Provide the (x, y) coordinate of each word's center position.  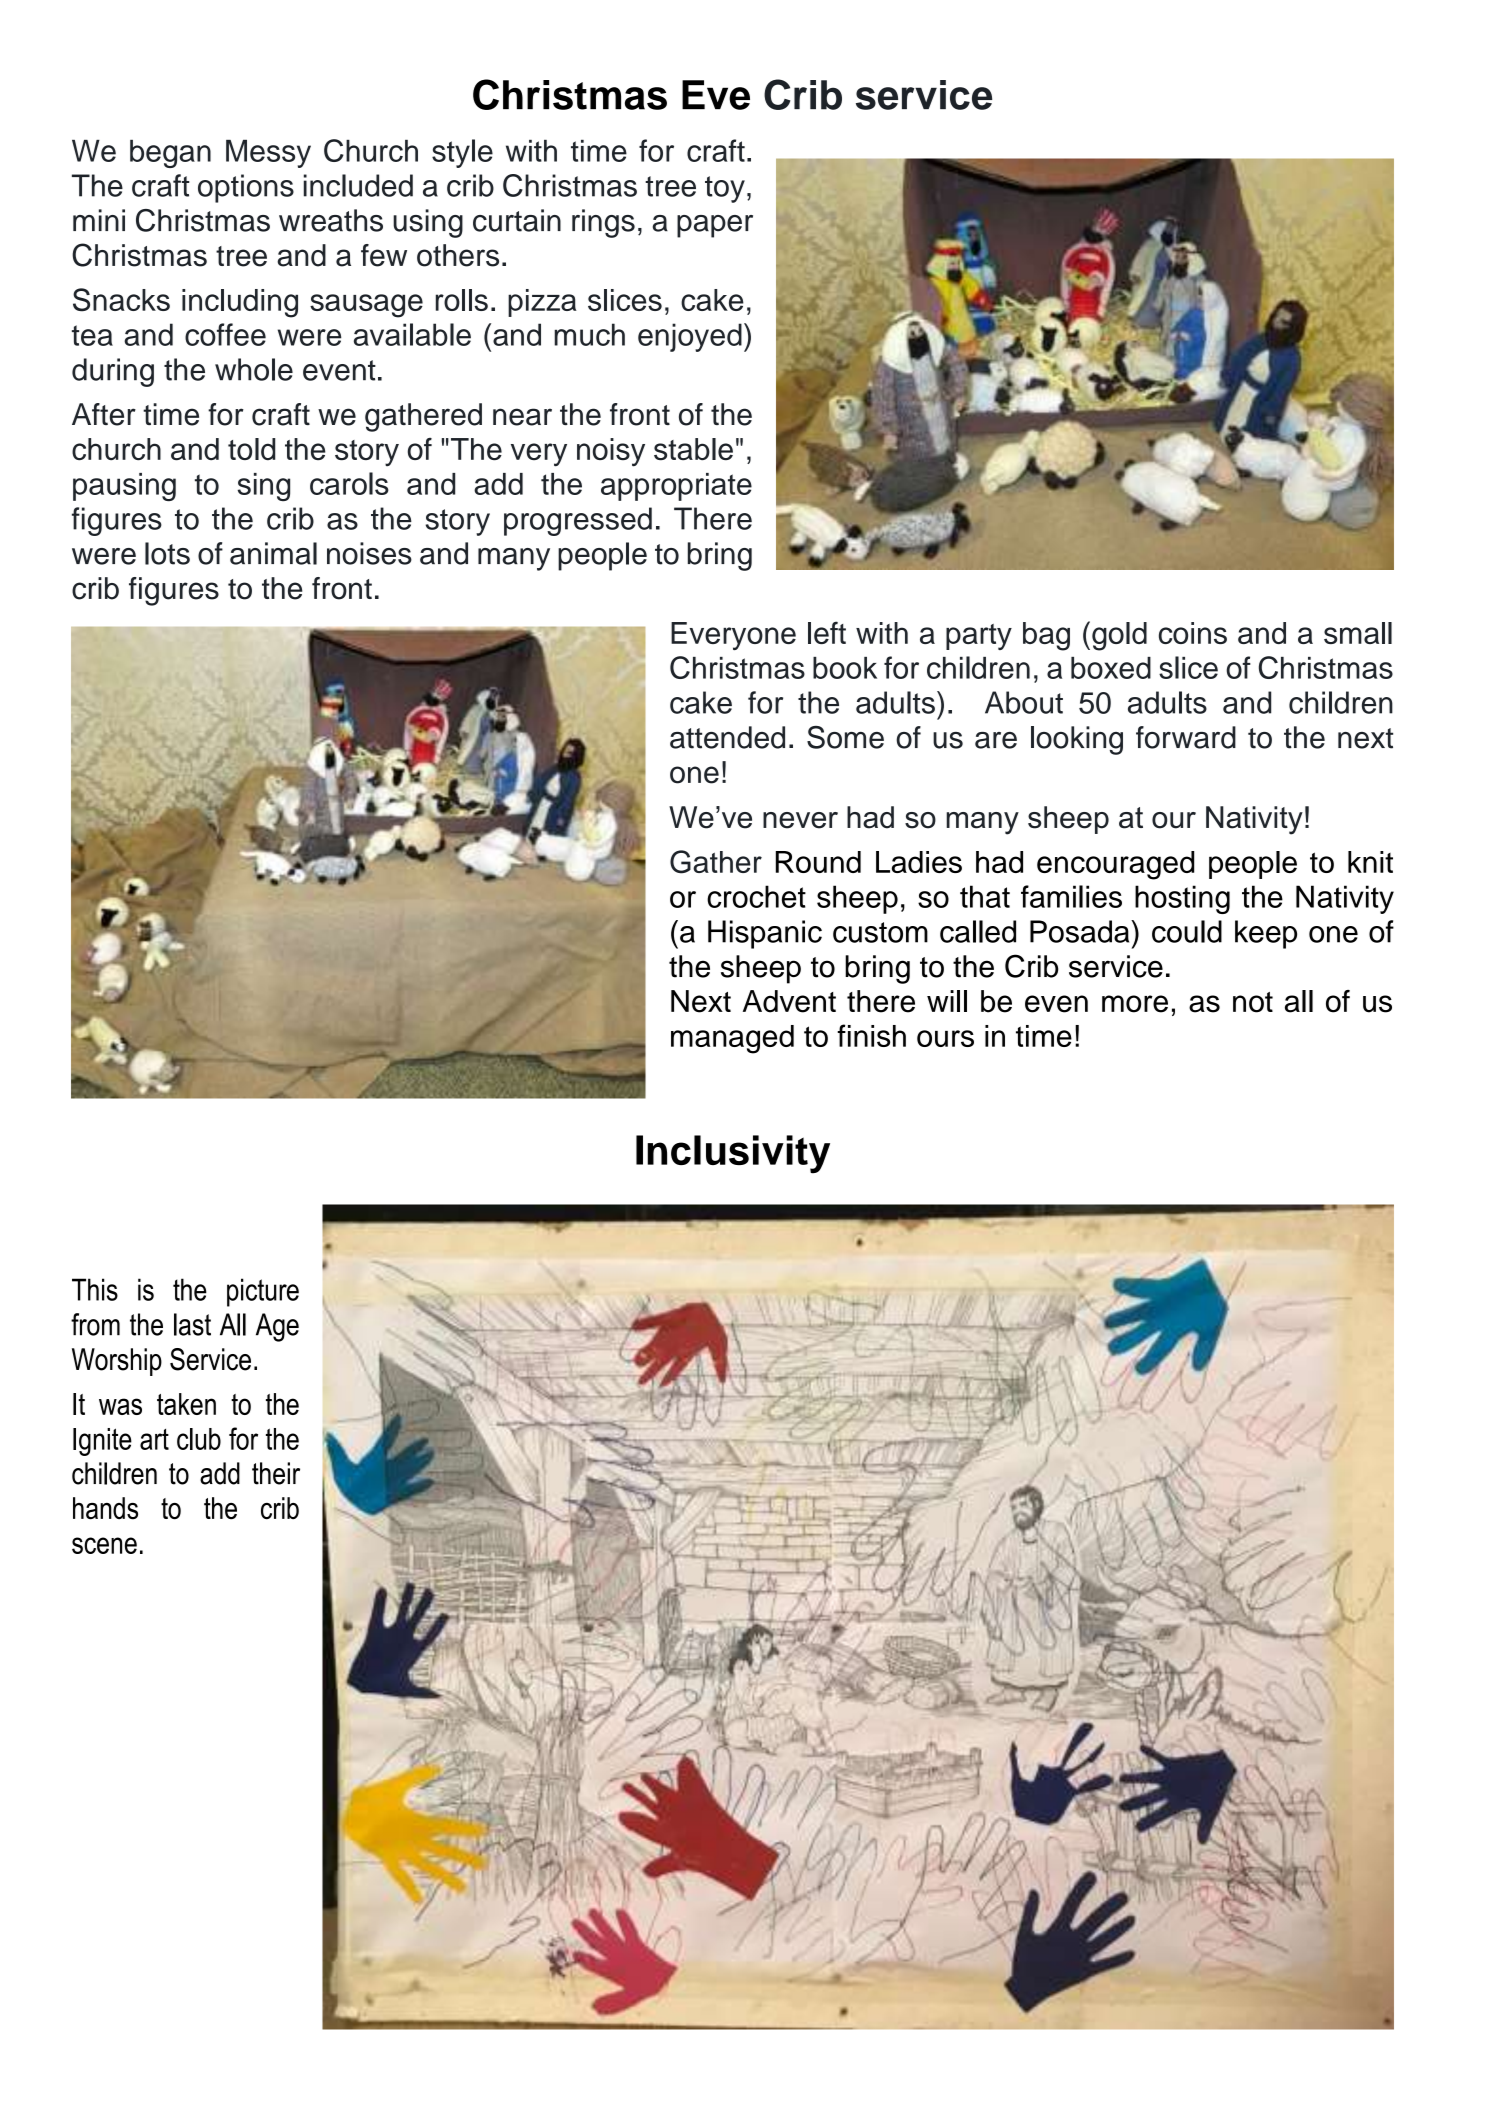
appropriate (676, 487)
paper (715, 226)
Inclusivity (733, 1154)
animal (273, 553)
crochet (756, 896)
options (246, 188)
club (199, 1439)
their (276, 1473)
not (1253, 1002)
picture (263, 1292)
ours (945, 1038)
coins (1193, 633)
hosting (1182, 899)
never (800, 820)
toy (725, 189)
